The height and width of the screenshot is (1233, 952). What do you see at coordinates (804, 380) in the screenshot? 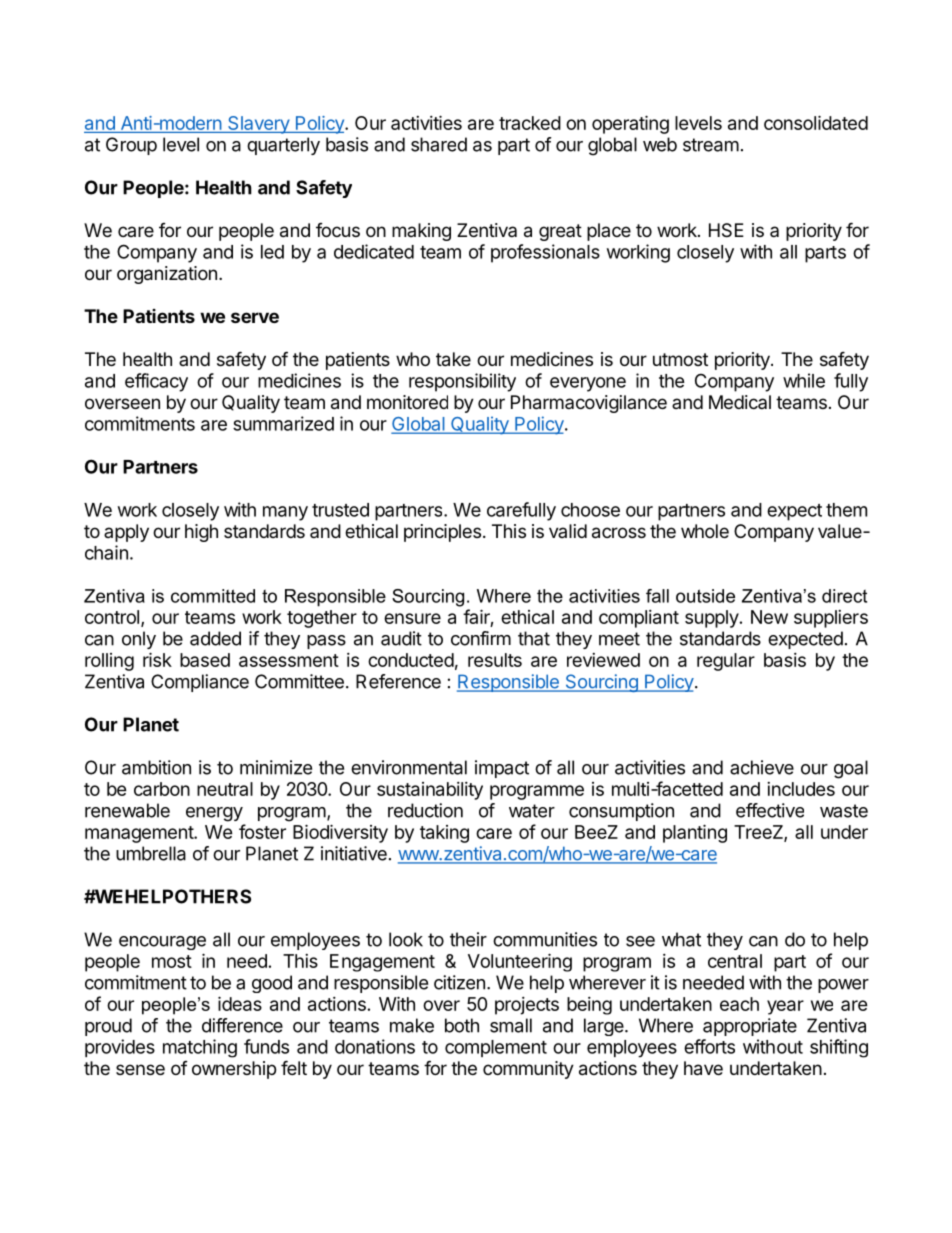
I see `while` at bounding box center [804, 380].
